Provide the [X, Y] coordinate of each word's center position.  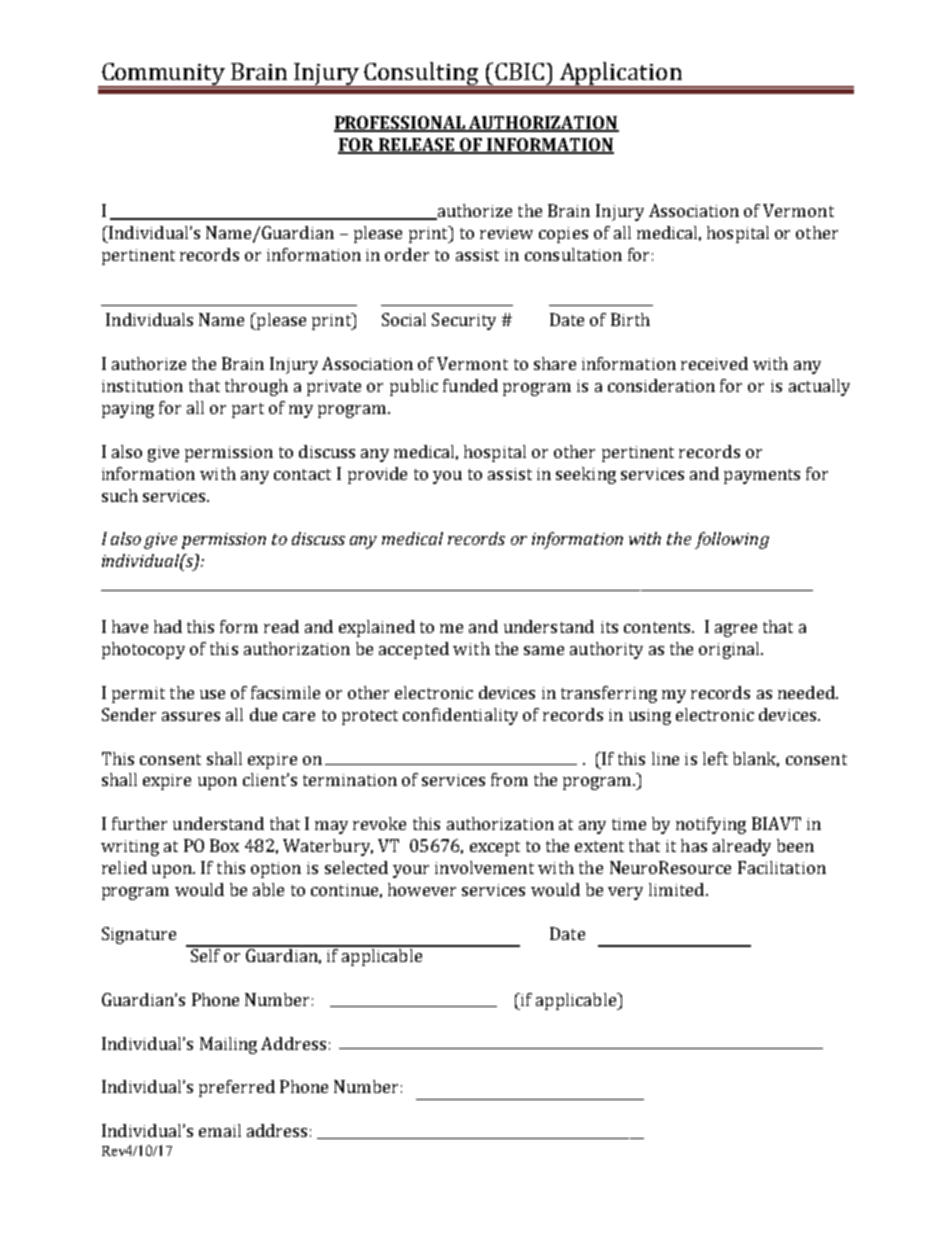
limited [676, 889]
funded [470, 385]
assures [191, 716]
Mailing [228, 1045]
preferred [237, 1088]
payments [762, 476]
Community [163, 75]
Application [620, 75]
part [248, 410]
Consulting [421, 75]
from [509, 779]
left [715, 758]
